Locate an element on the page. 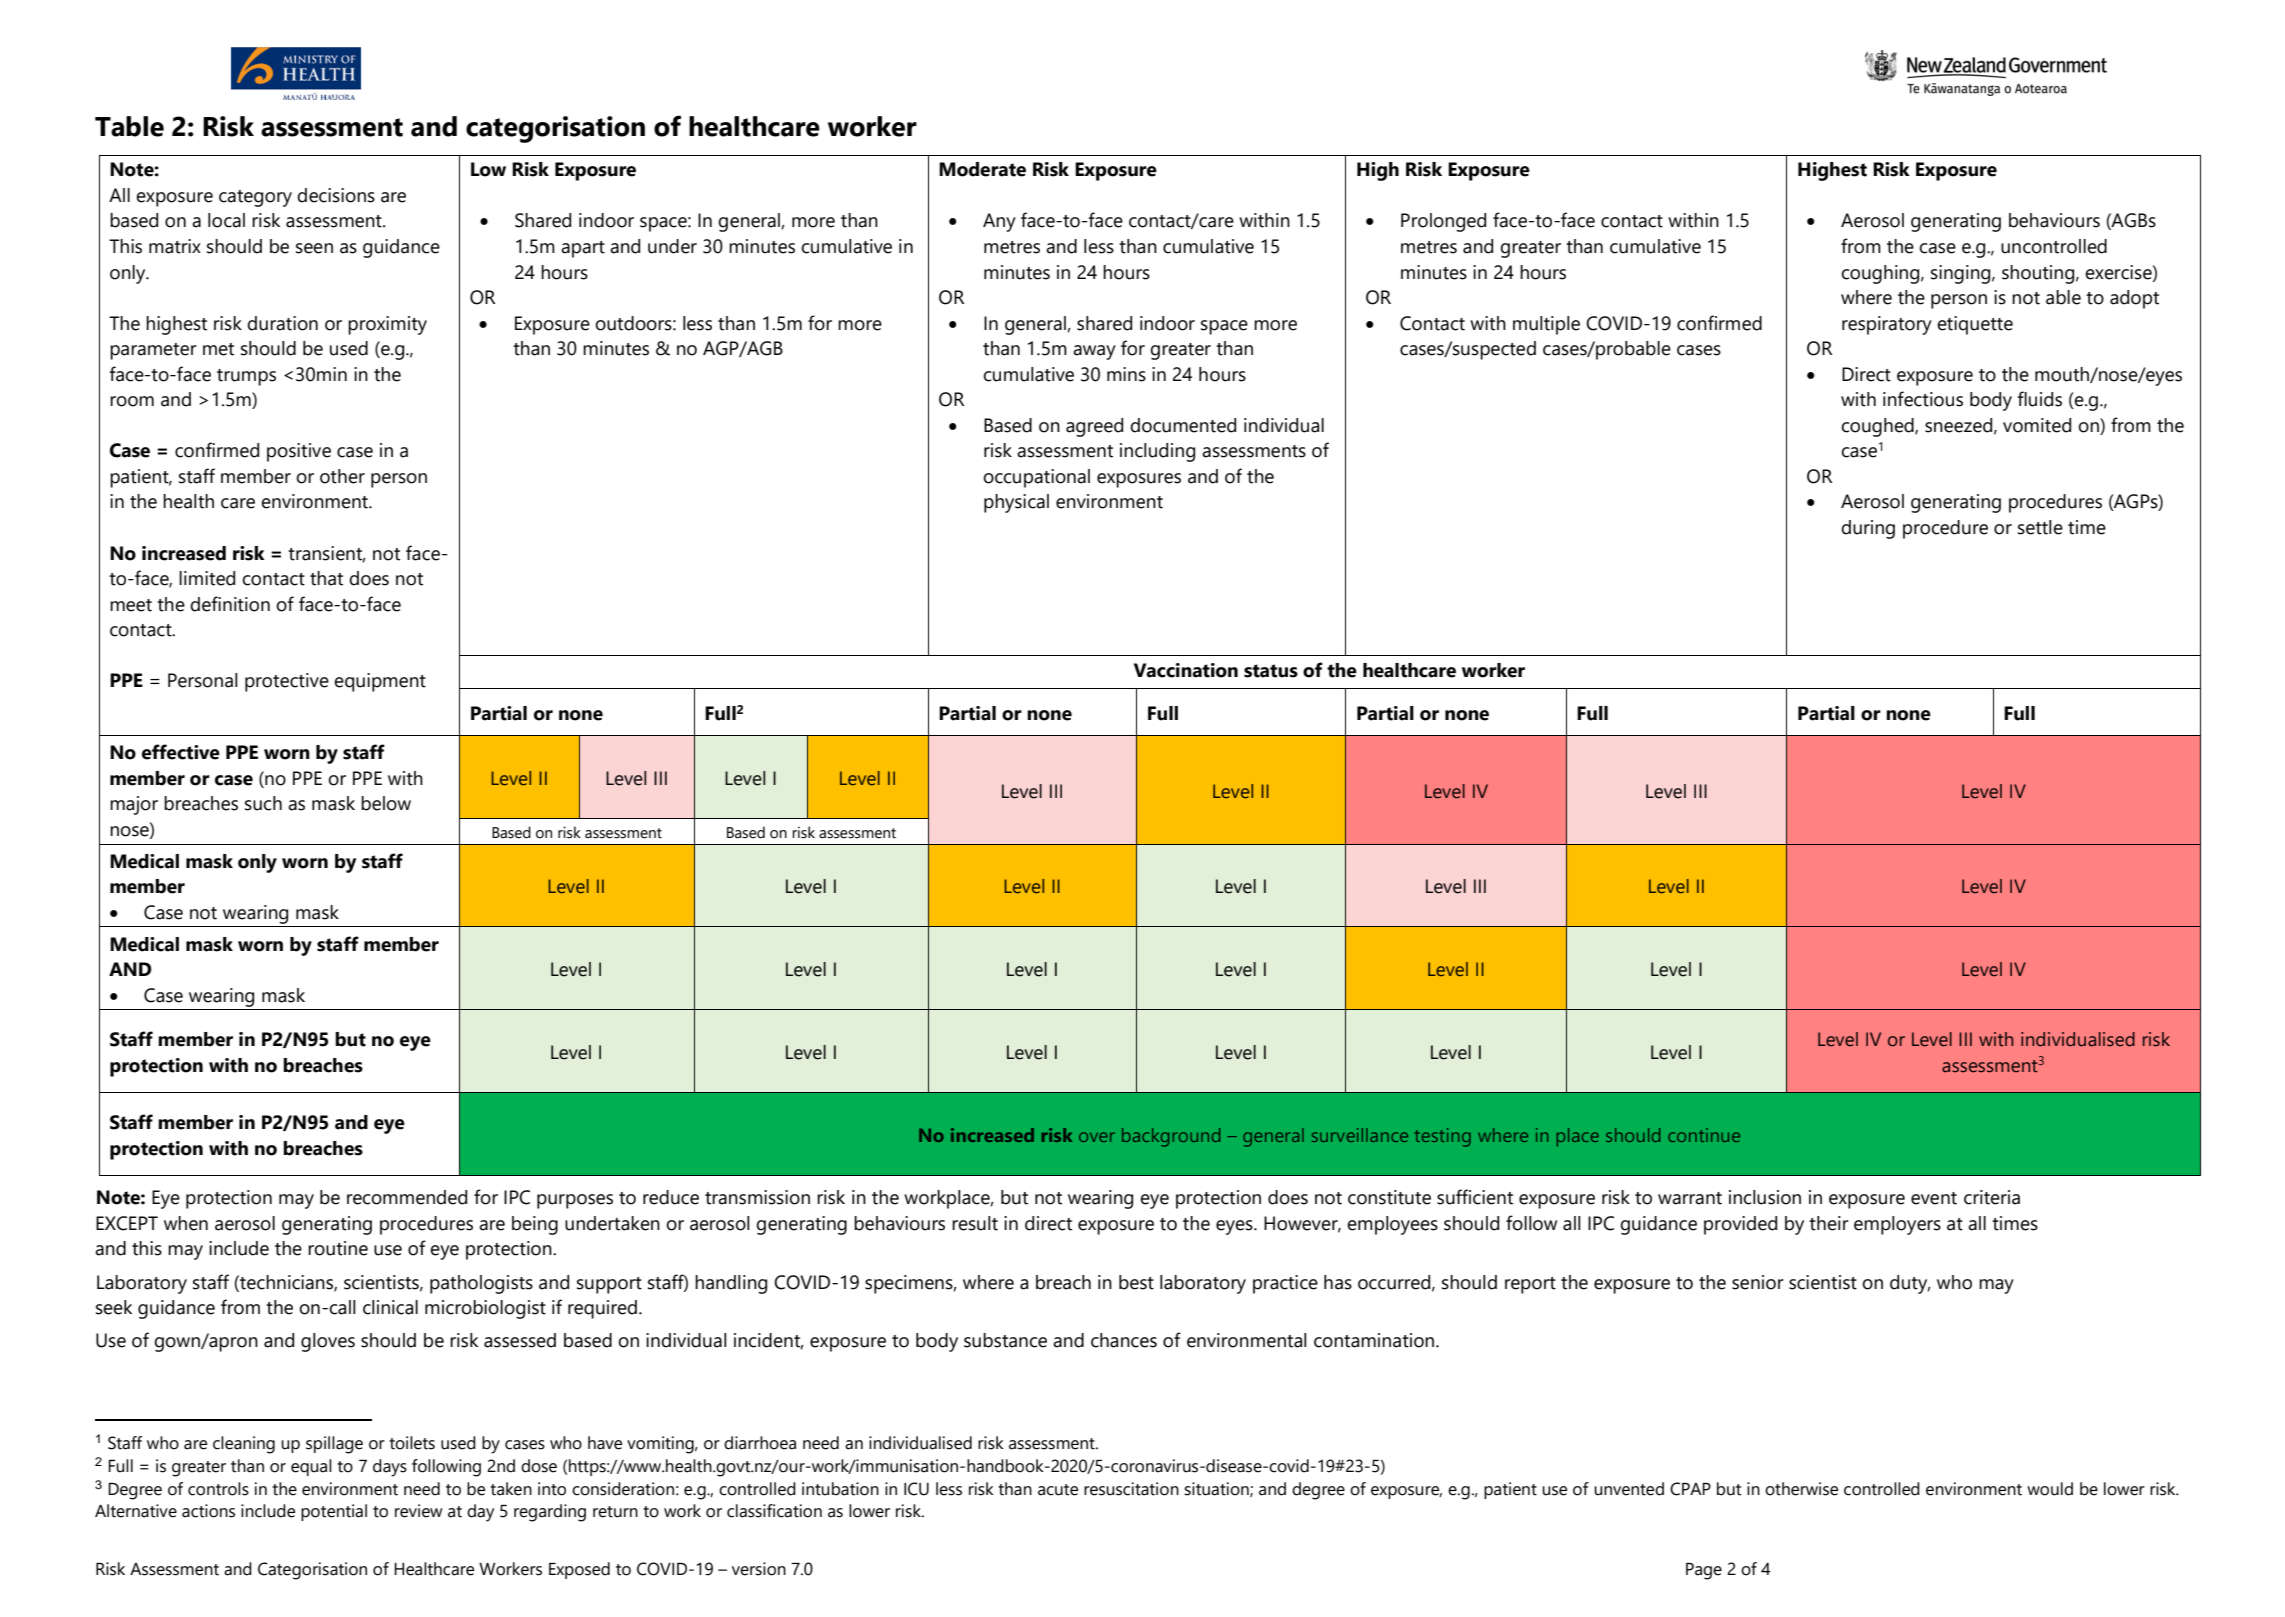 The height and width of the document is (1617, 2285). would is located at coordinates (2050, 1489).
